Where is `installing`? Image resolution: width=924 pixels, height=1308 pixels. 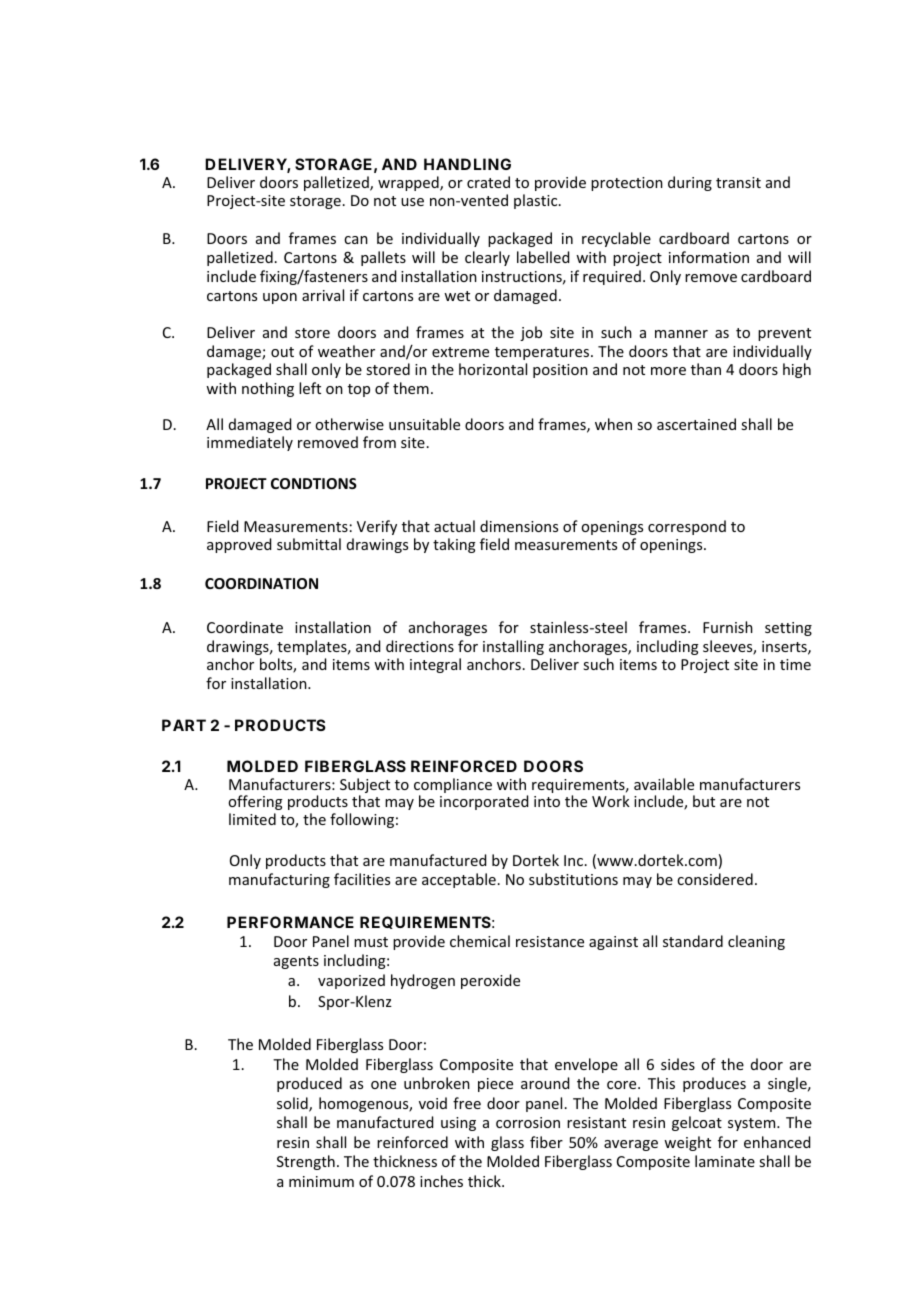
installing is located at coordinates (513, 647).
